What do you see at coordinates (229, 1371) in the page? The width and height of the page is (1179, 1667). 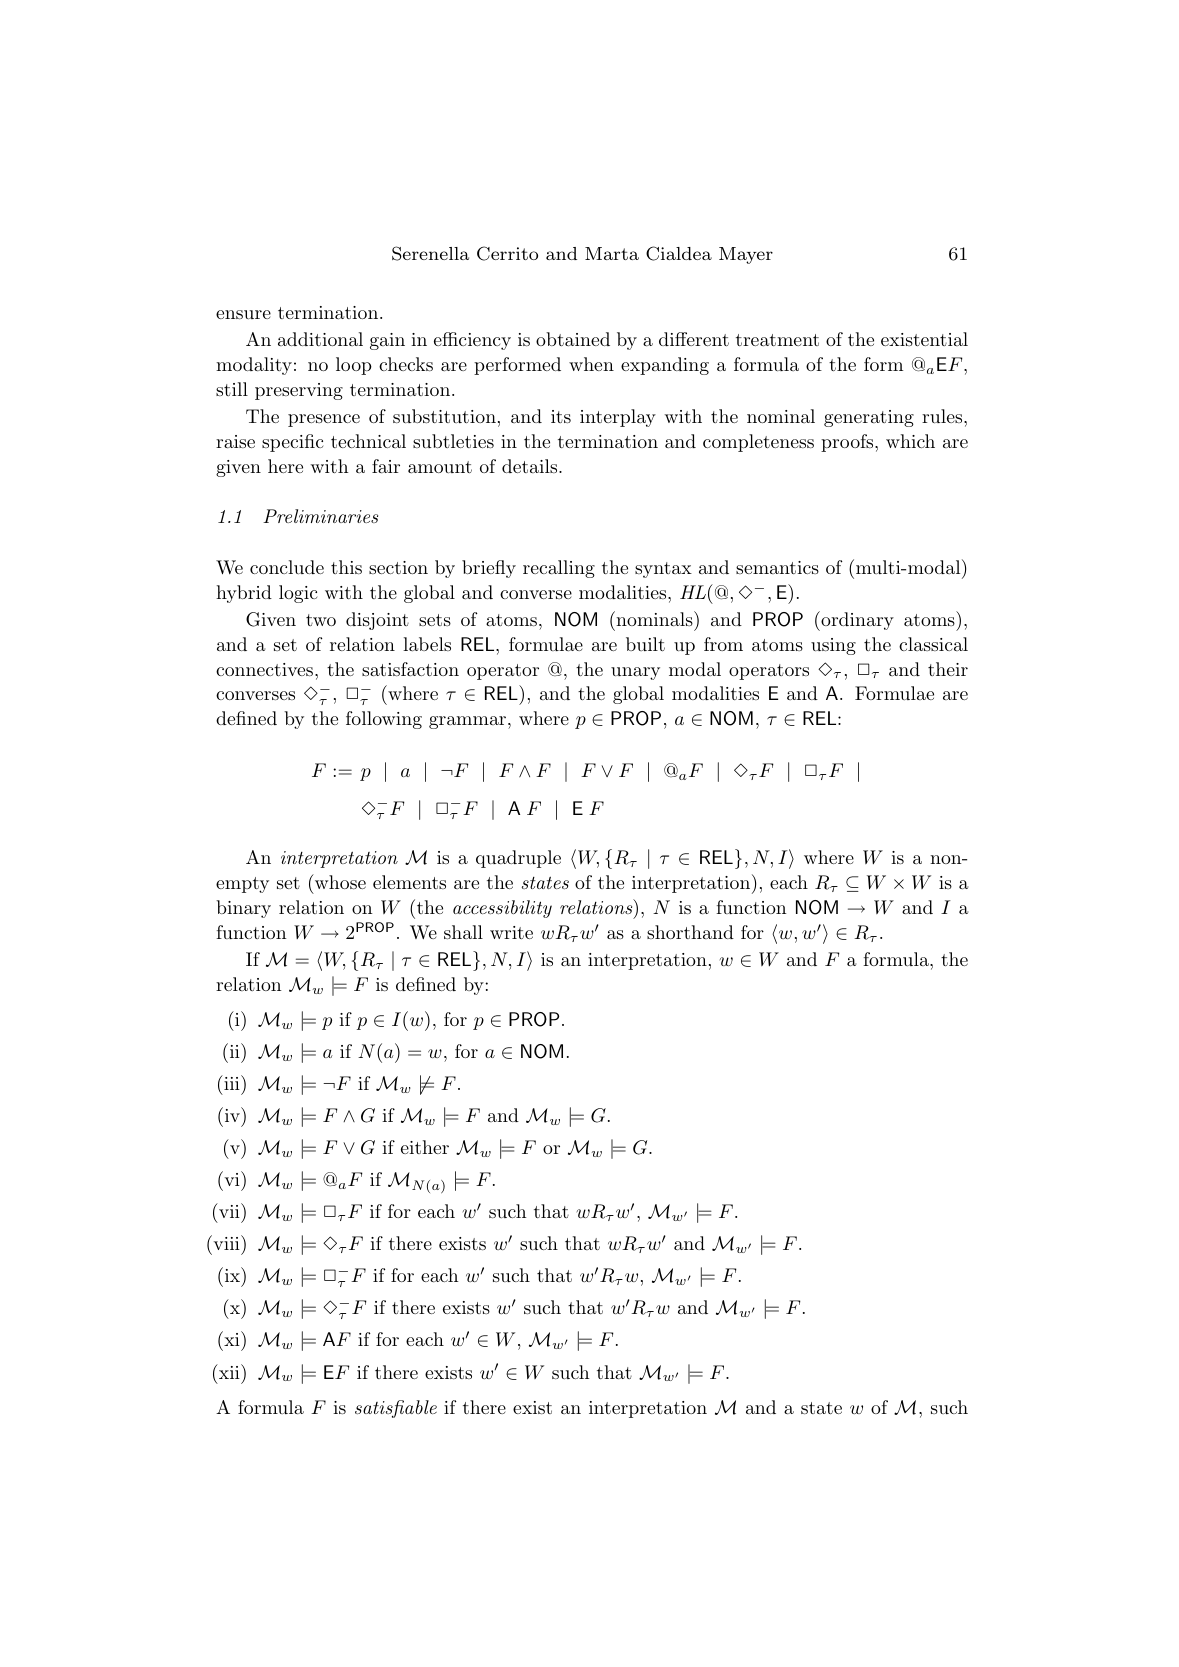 I see `xii` at bounding box center [229, 1371].
